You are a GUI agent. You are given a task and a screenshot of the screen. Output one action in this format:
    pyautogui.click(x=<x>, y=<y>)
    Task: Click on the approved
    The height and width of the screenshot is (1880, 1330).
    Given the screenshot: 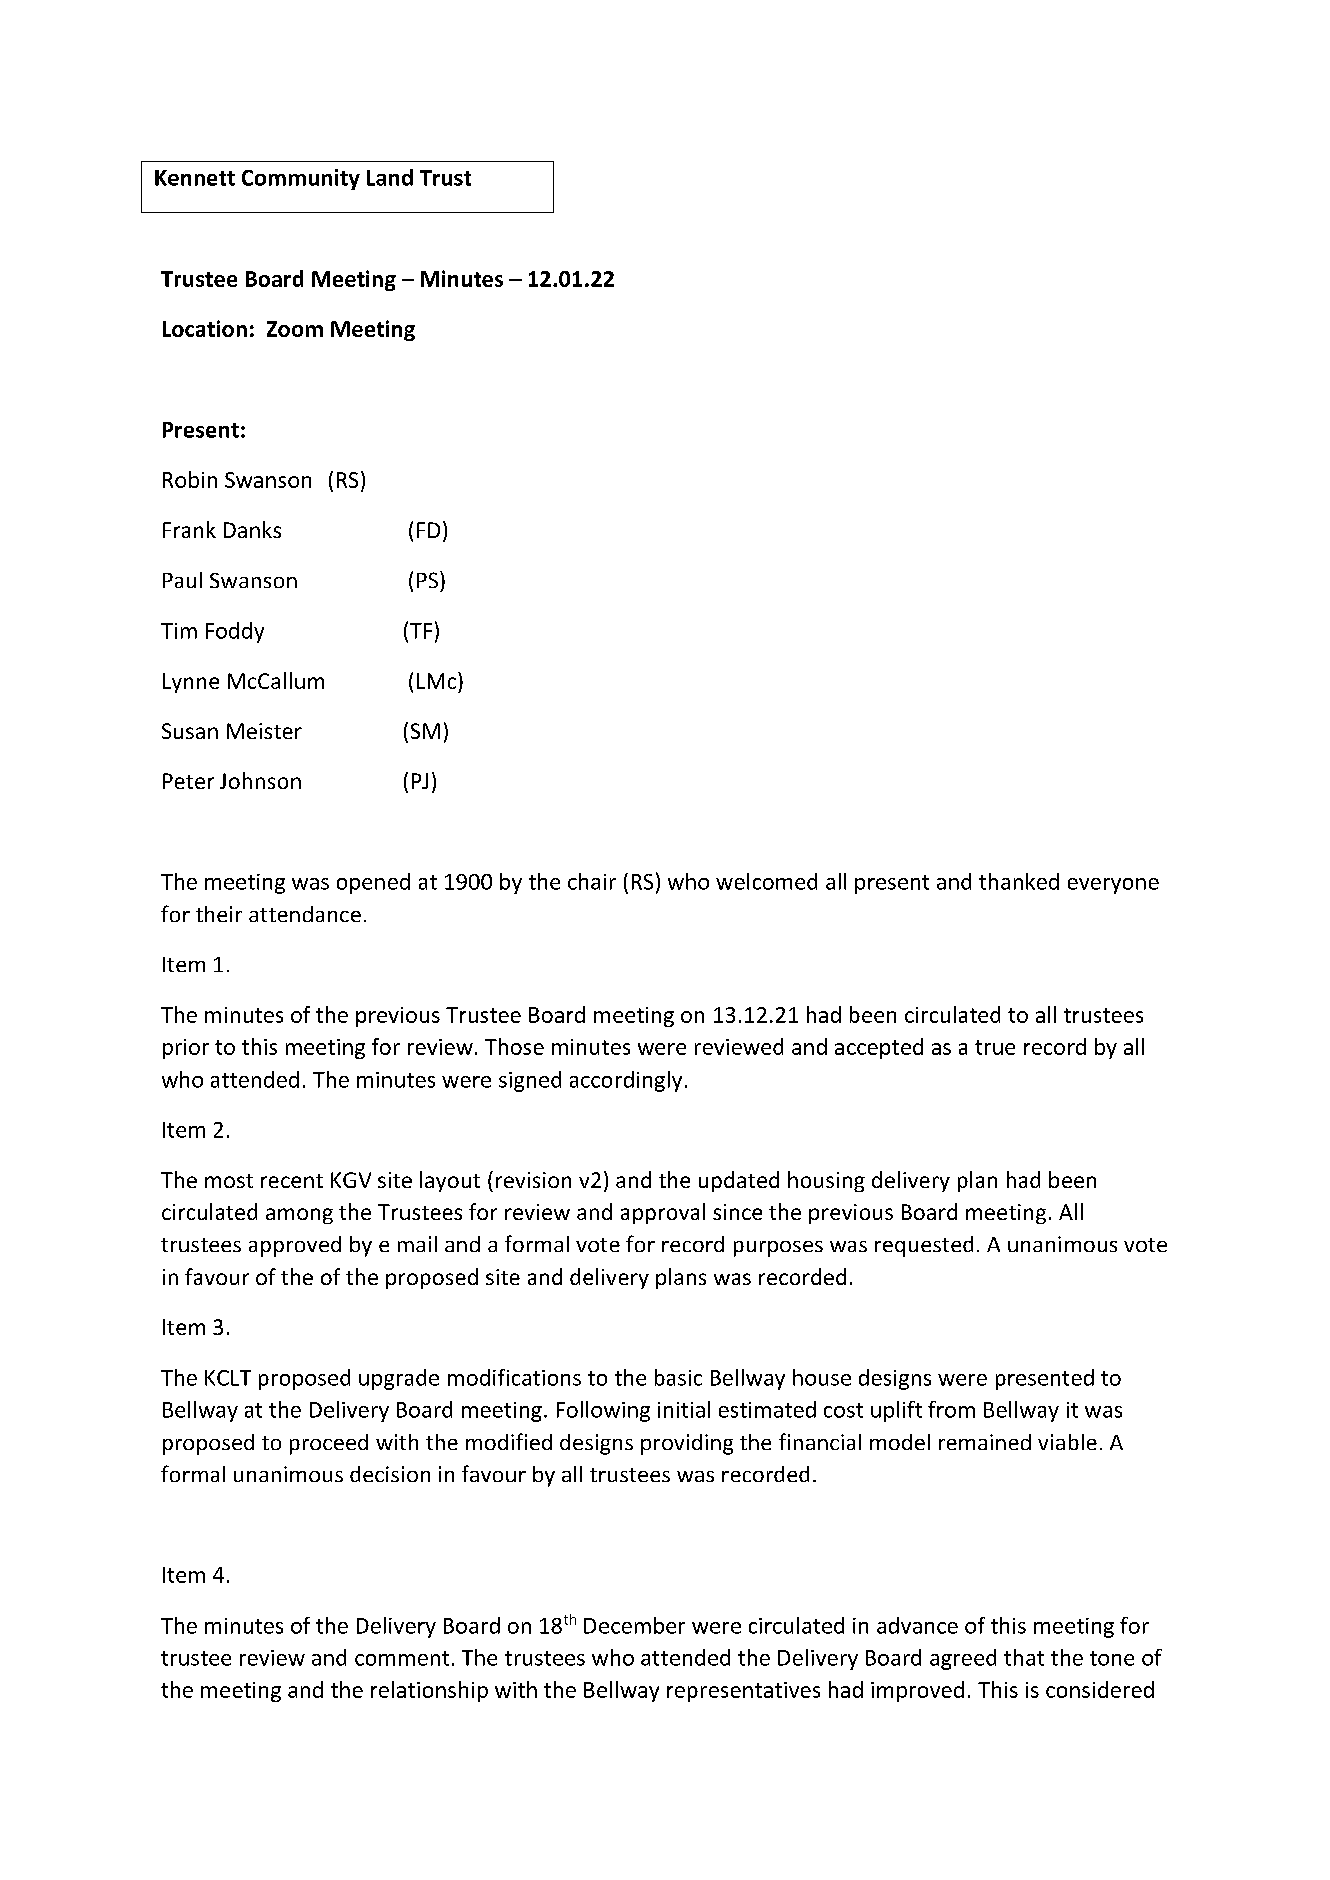 What is the action you would take?
    pyautogui.click(x=295, y=1246)
